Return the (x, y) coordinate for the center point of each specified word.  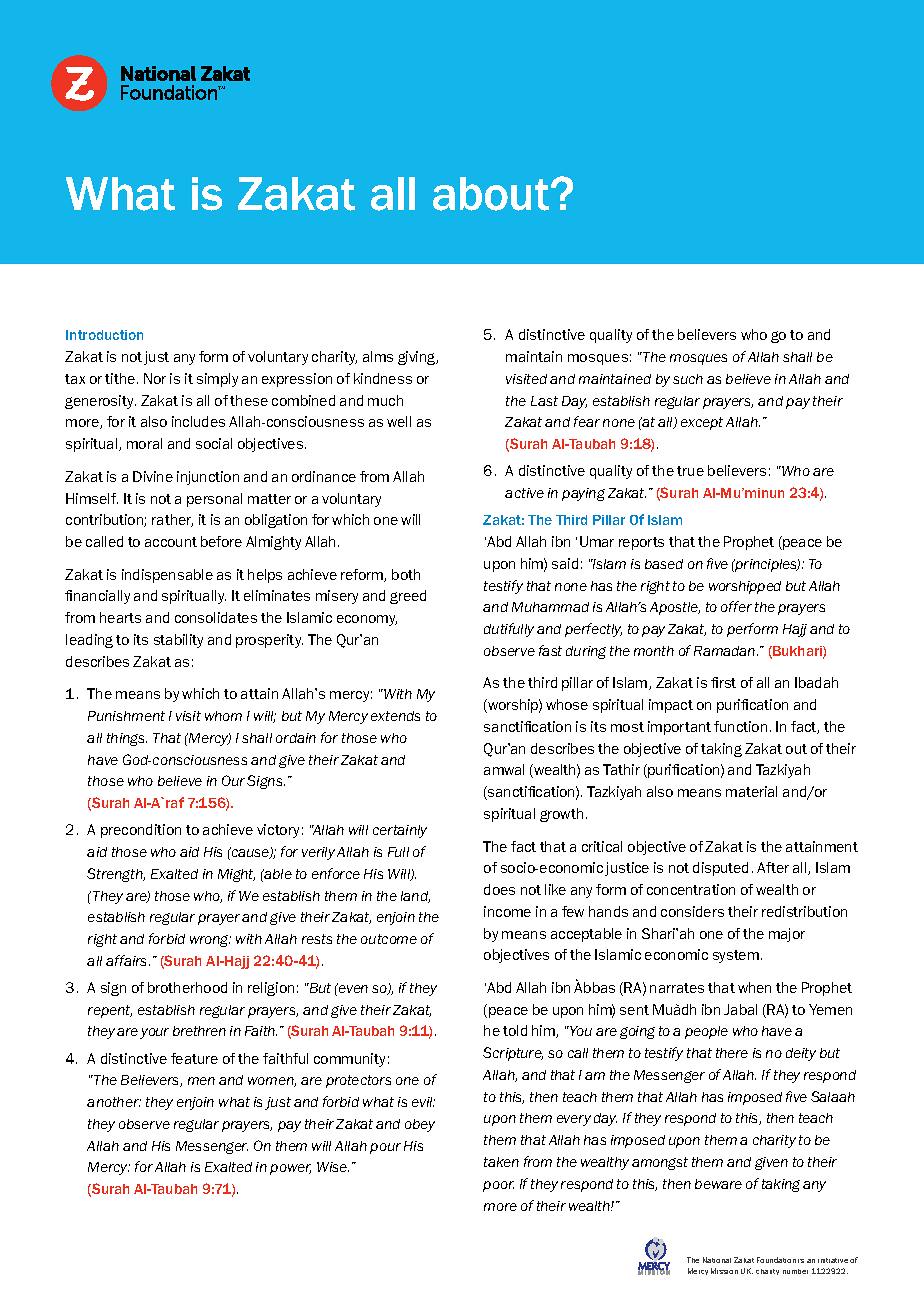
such (688, 379)
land (415, 897)
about (492, 194)
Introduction (104, 335)
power (290, 1169)
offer (736, 606)
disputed (720, 869)
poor (498, 1186)
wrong (210, 941)
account (171, 542)
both (406, 574)
